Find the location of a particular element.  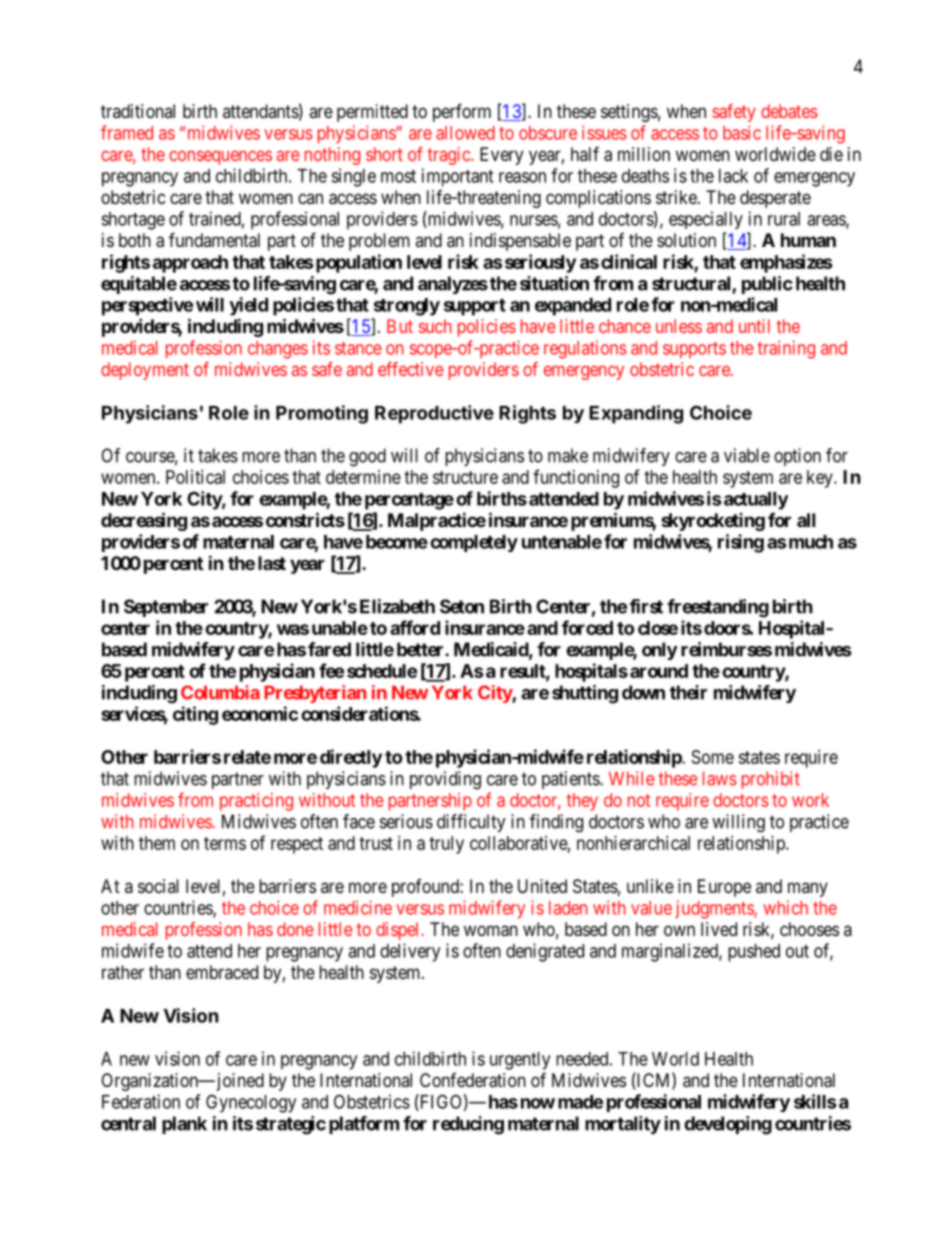

Gynecology is located at coordinates (251, 1103).
